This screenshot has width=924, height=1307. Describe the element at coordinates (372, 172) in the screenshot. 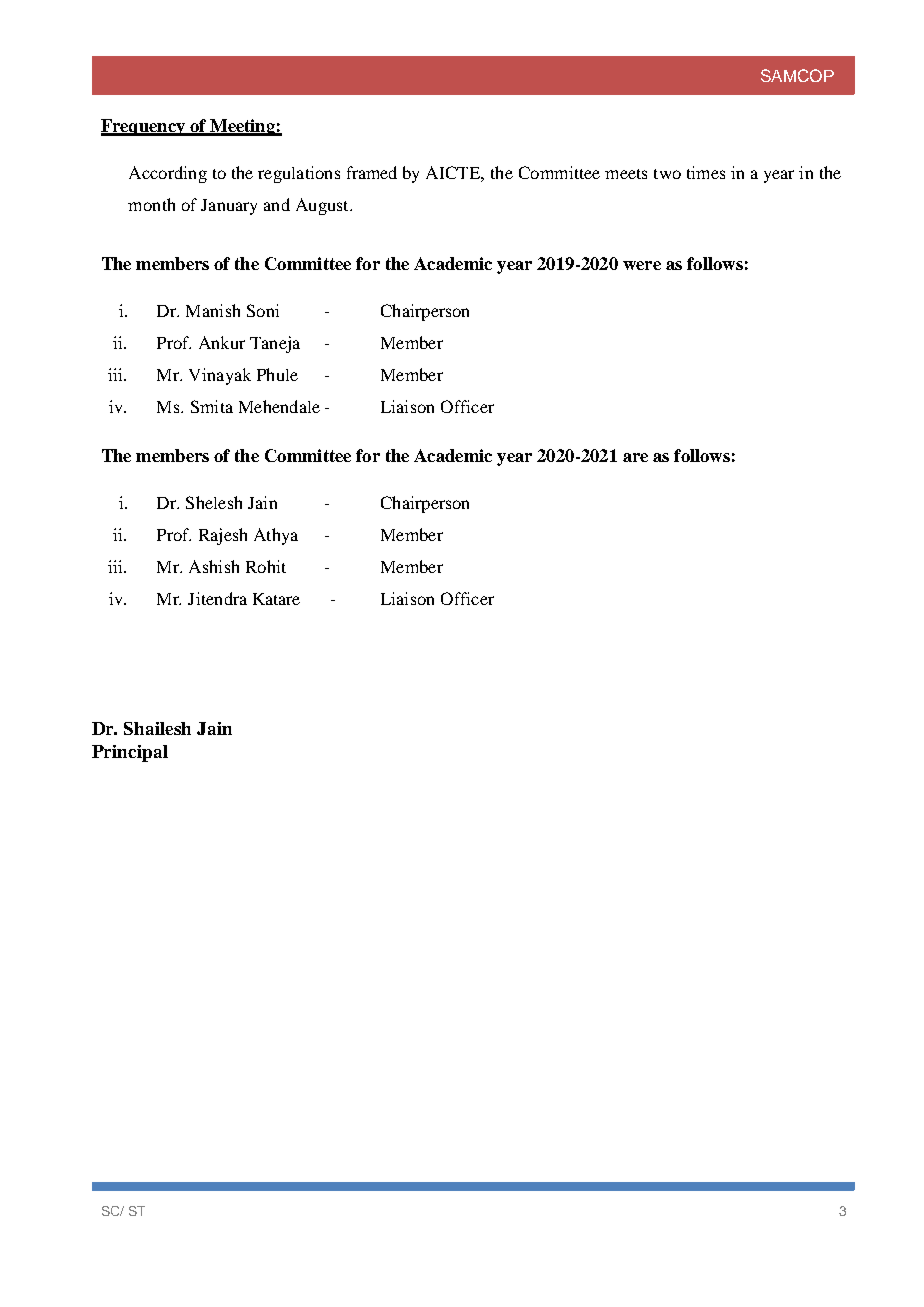

I see `framed` at that location.
